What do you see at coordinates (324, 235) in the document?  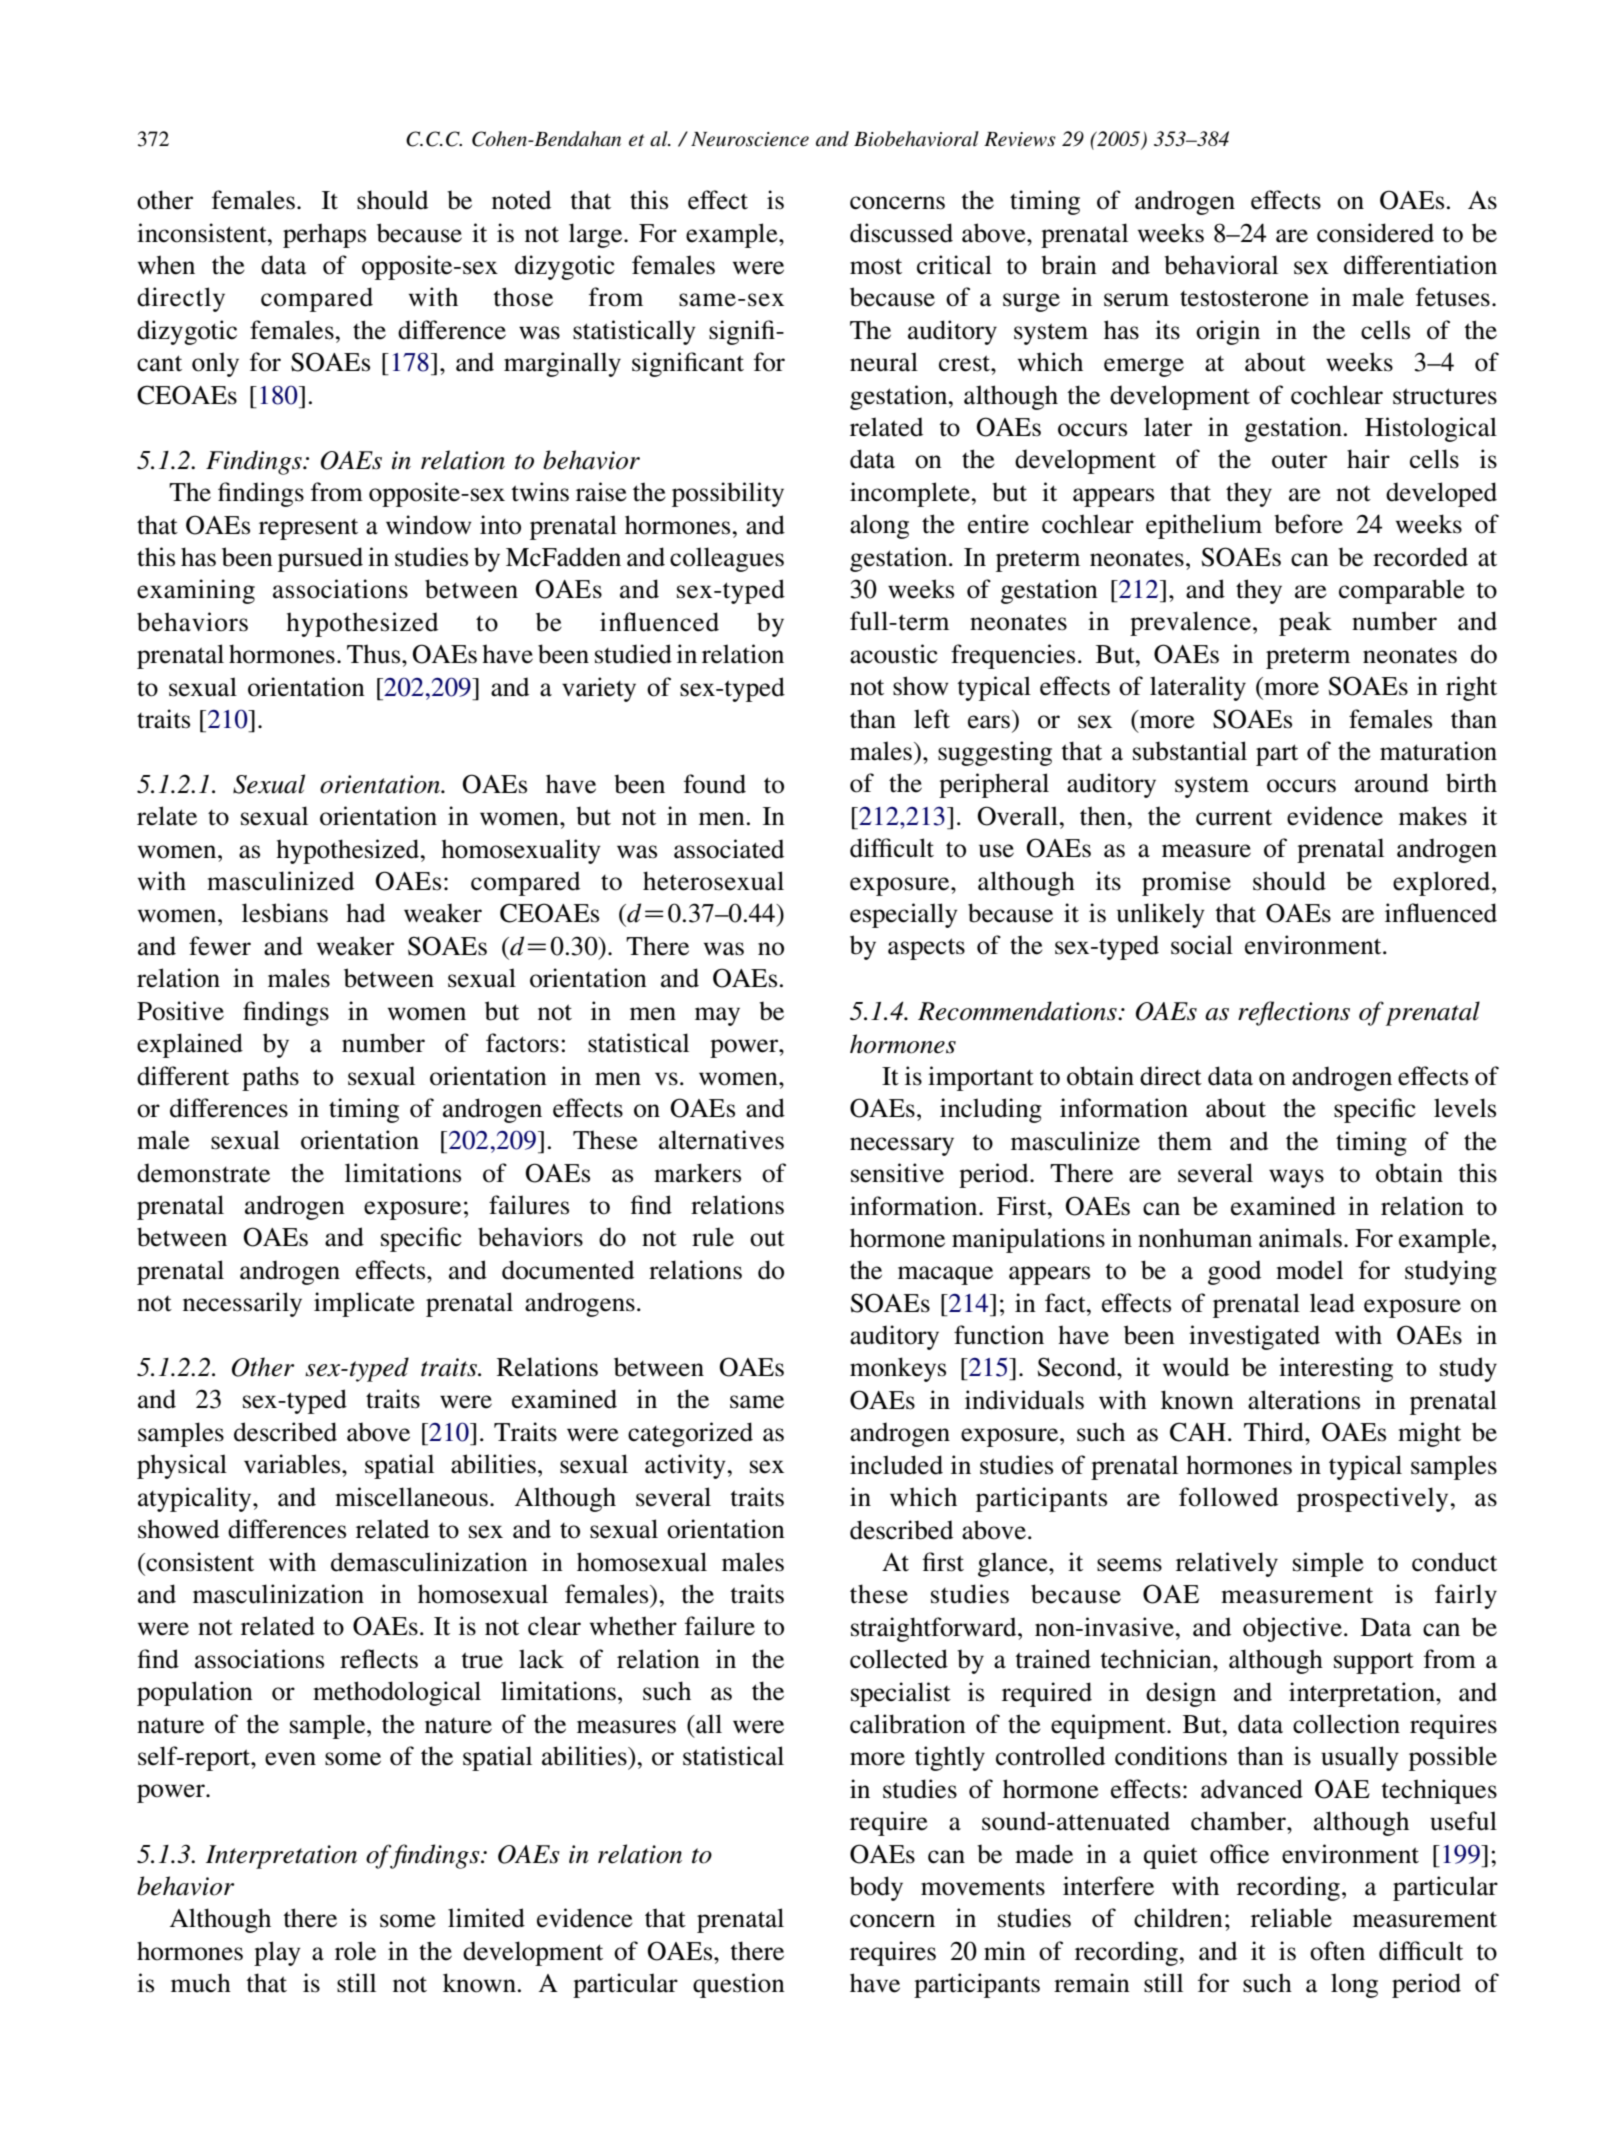 I see `perhaps` at bounding box center [324, 235].
